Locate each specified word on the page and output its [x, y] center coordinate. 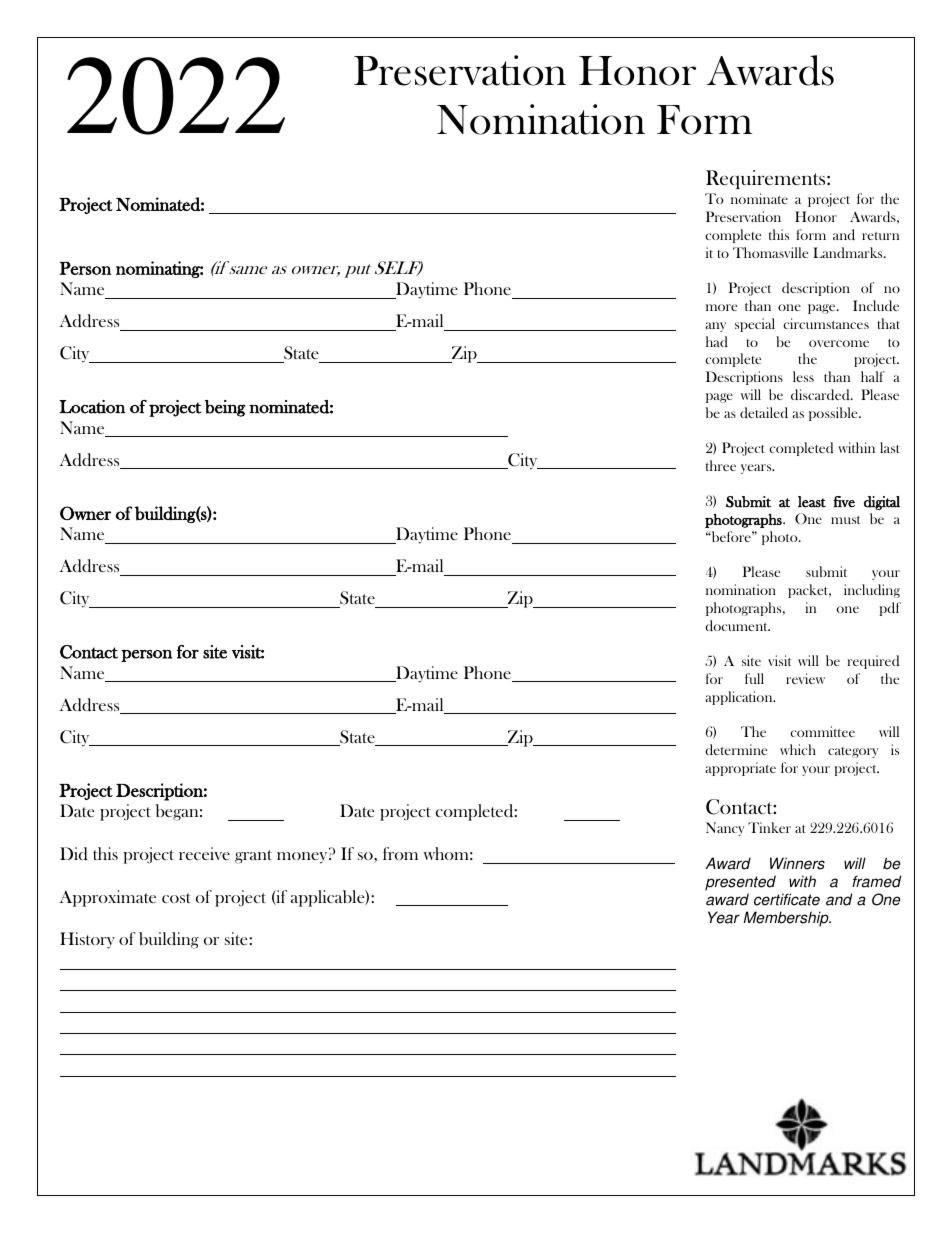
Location [92, 407]
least [812, 502]
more [721, 307]
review [805, 678]
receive [204, 853]
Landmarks [849, 252]
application [740, 698]
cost [176, 898]
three [721, 465]
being [225, 408]
